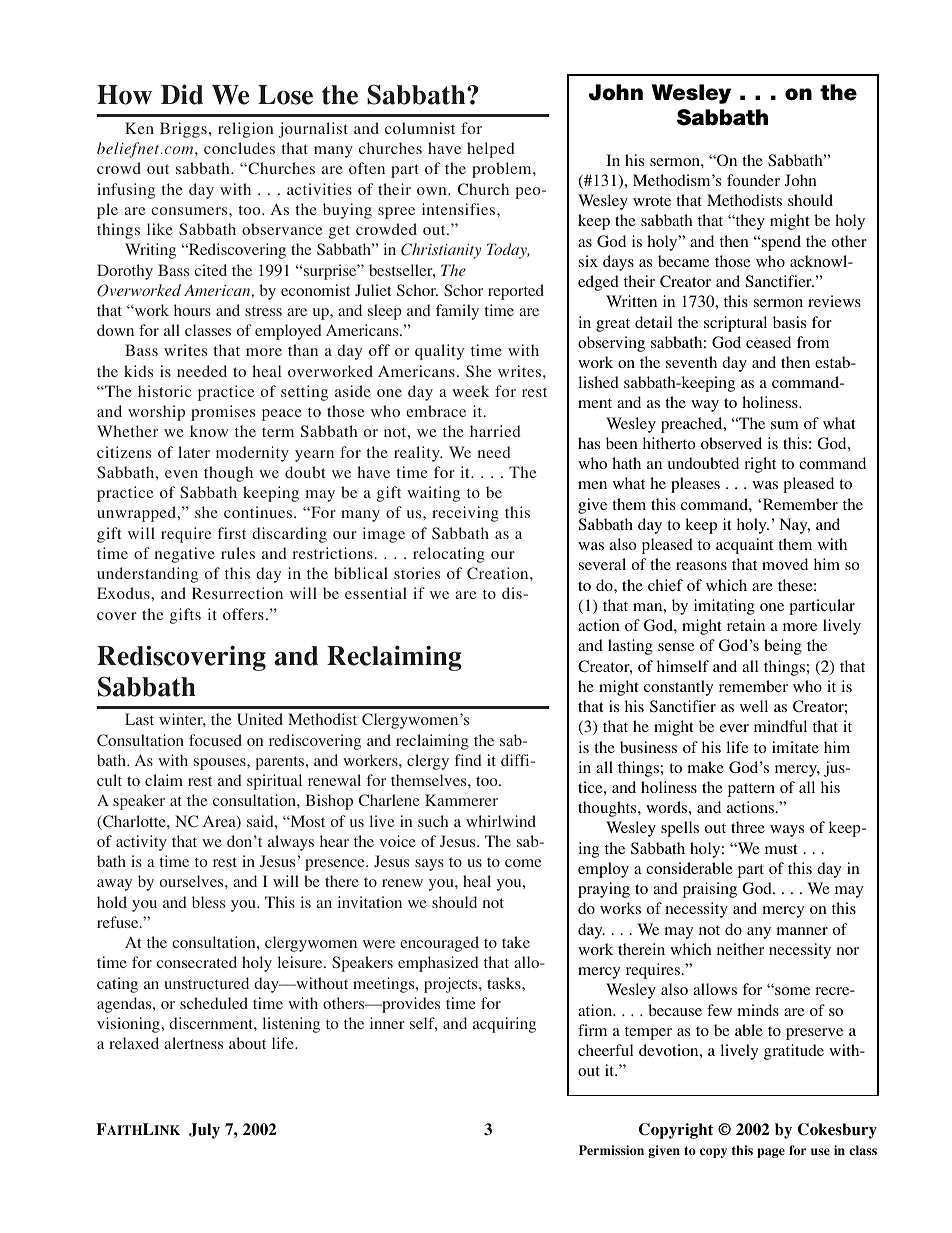 The image size is (952, 1233). Describe the element at coordinates (417, 573) in the page. I see `stories` at that location.
